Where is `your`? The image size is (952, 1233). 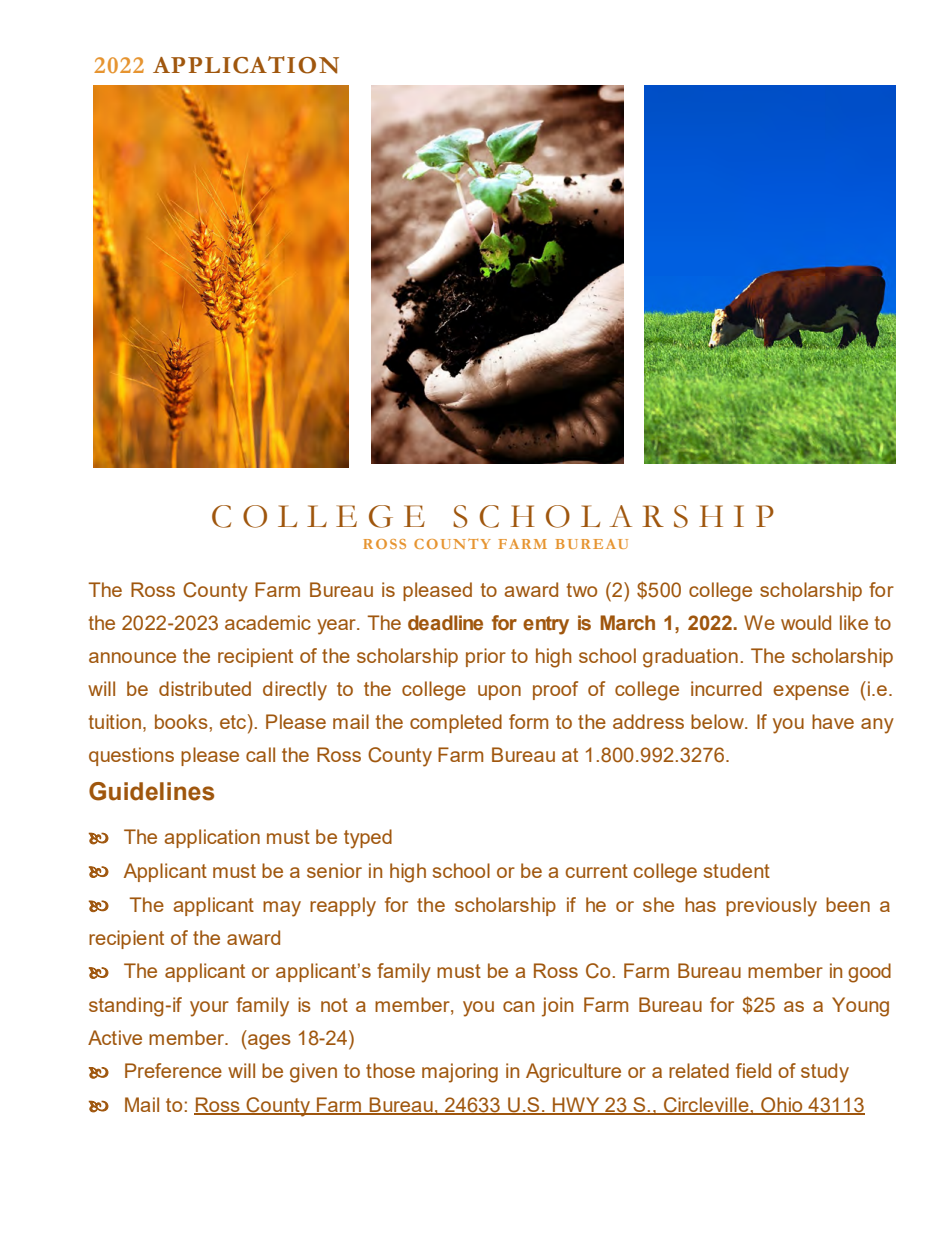 your is located at coordinates (209, 1009).
